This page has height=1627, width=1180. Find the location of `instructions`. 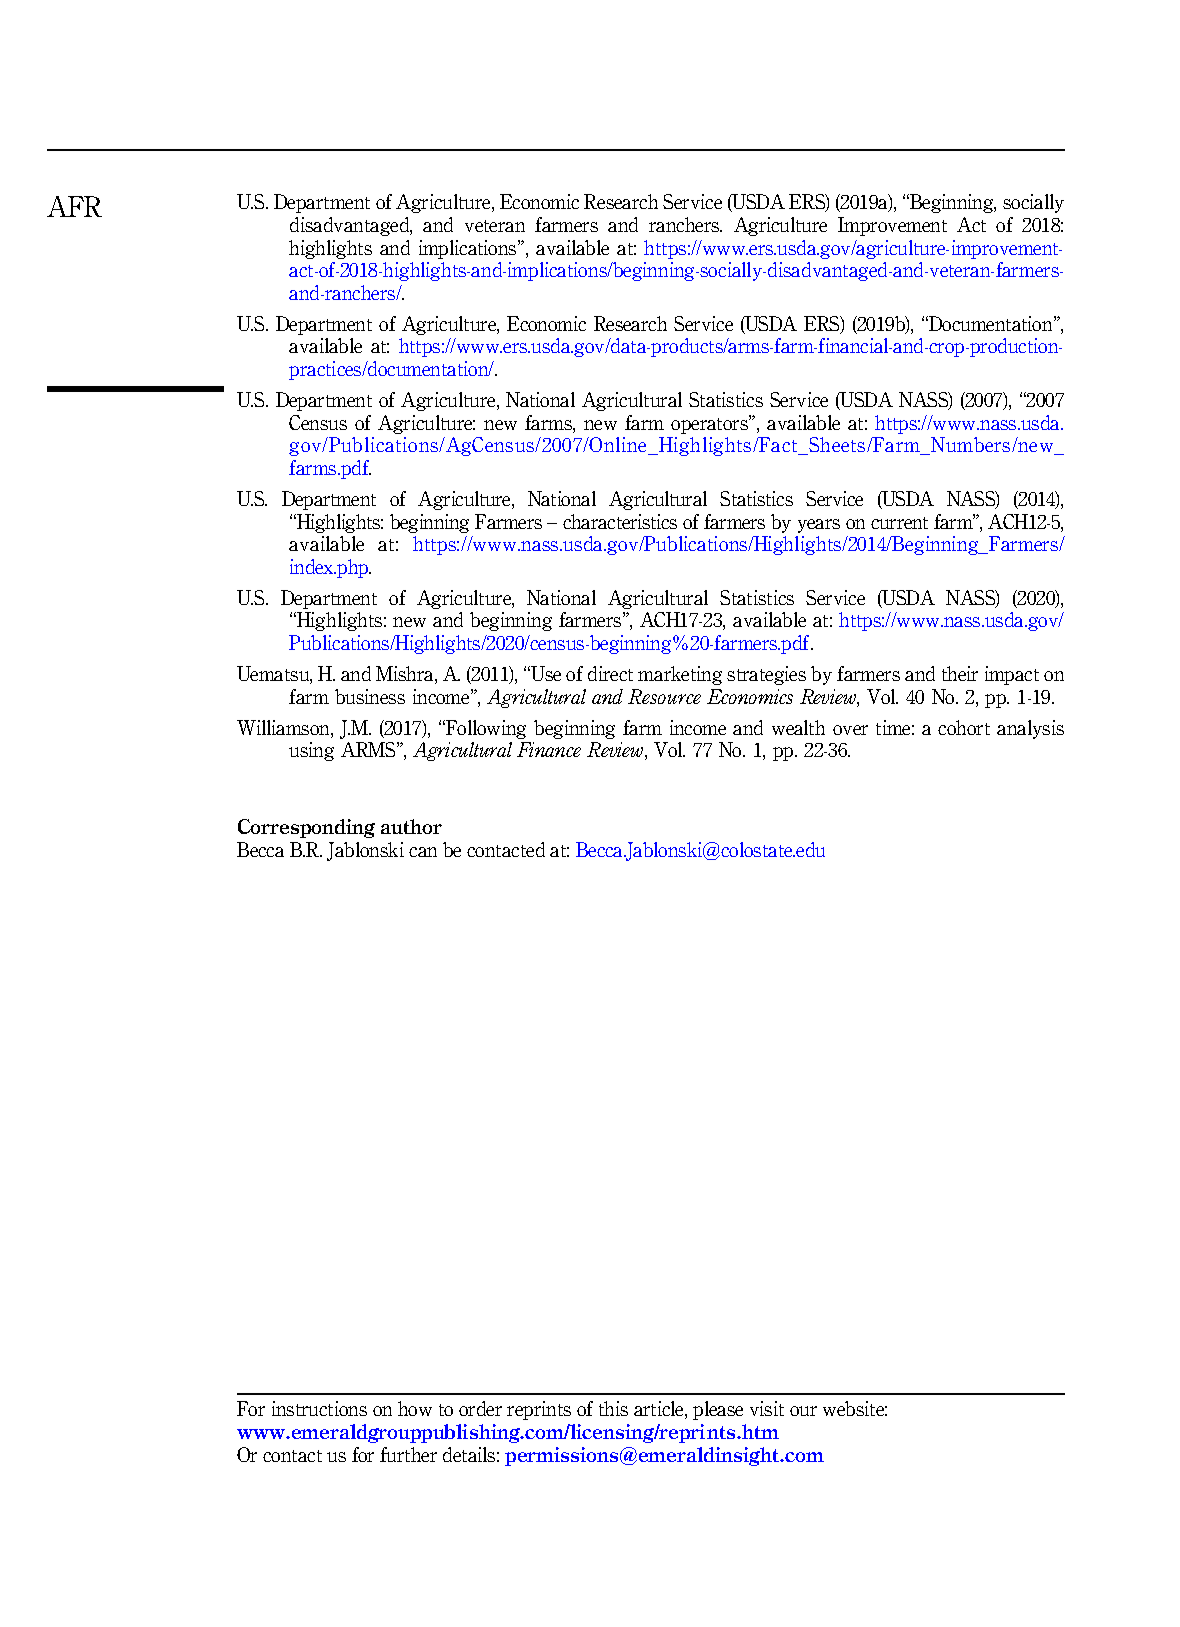

instructions is located at coordinates (319, 1408).
